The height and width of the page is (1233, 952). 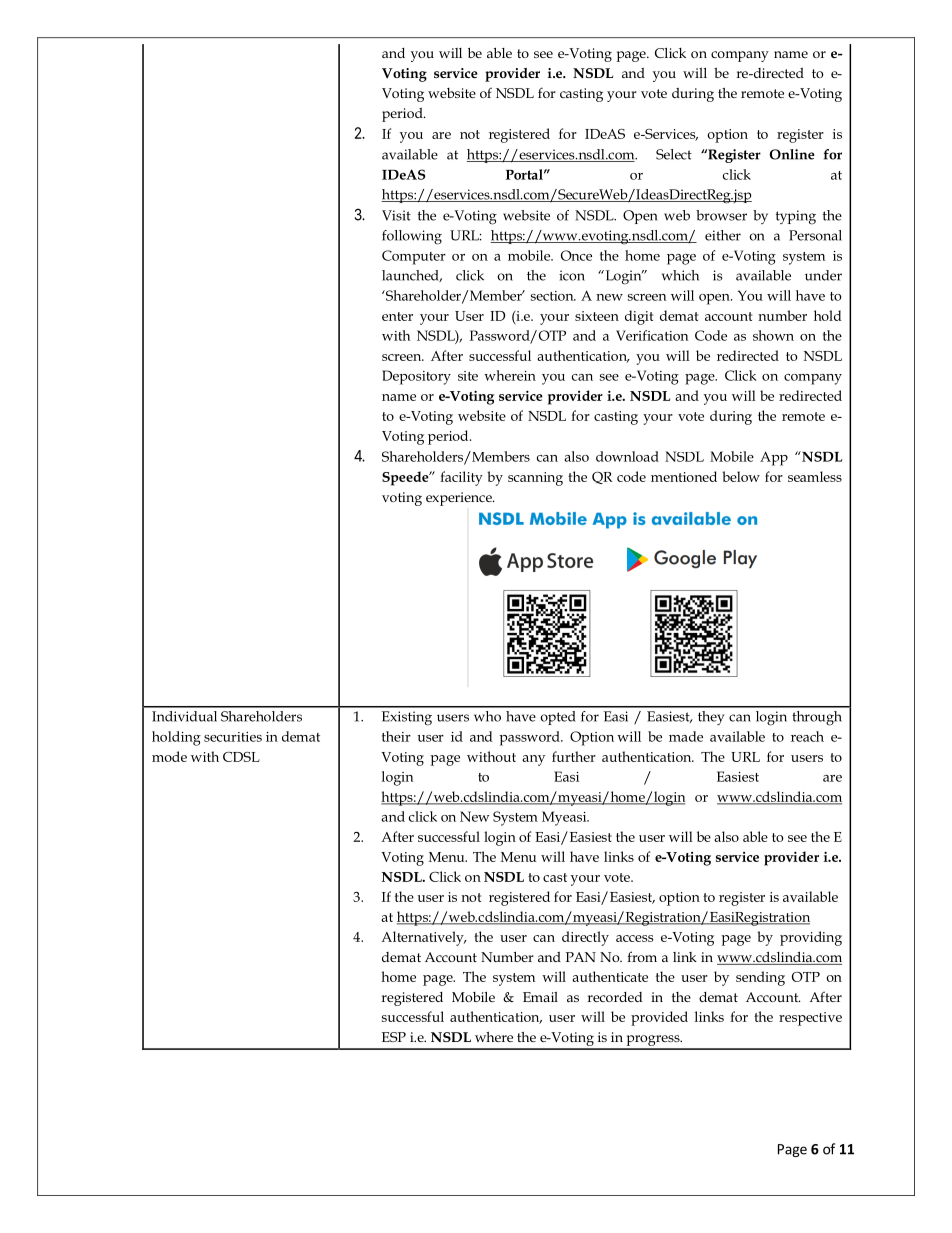 I want to click on browser, so click(x=721, y=215).
